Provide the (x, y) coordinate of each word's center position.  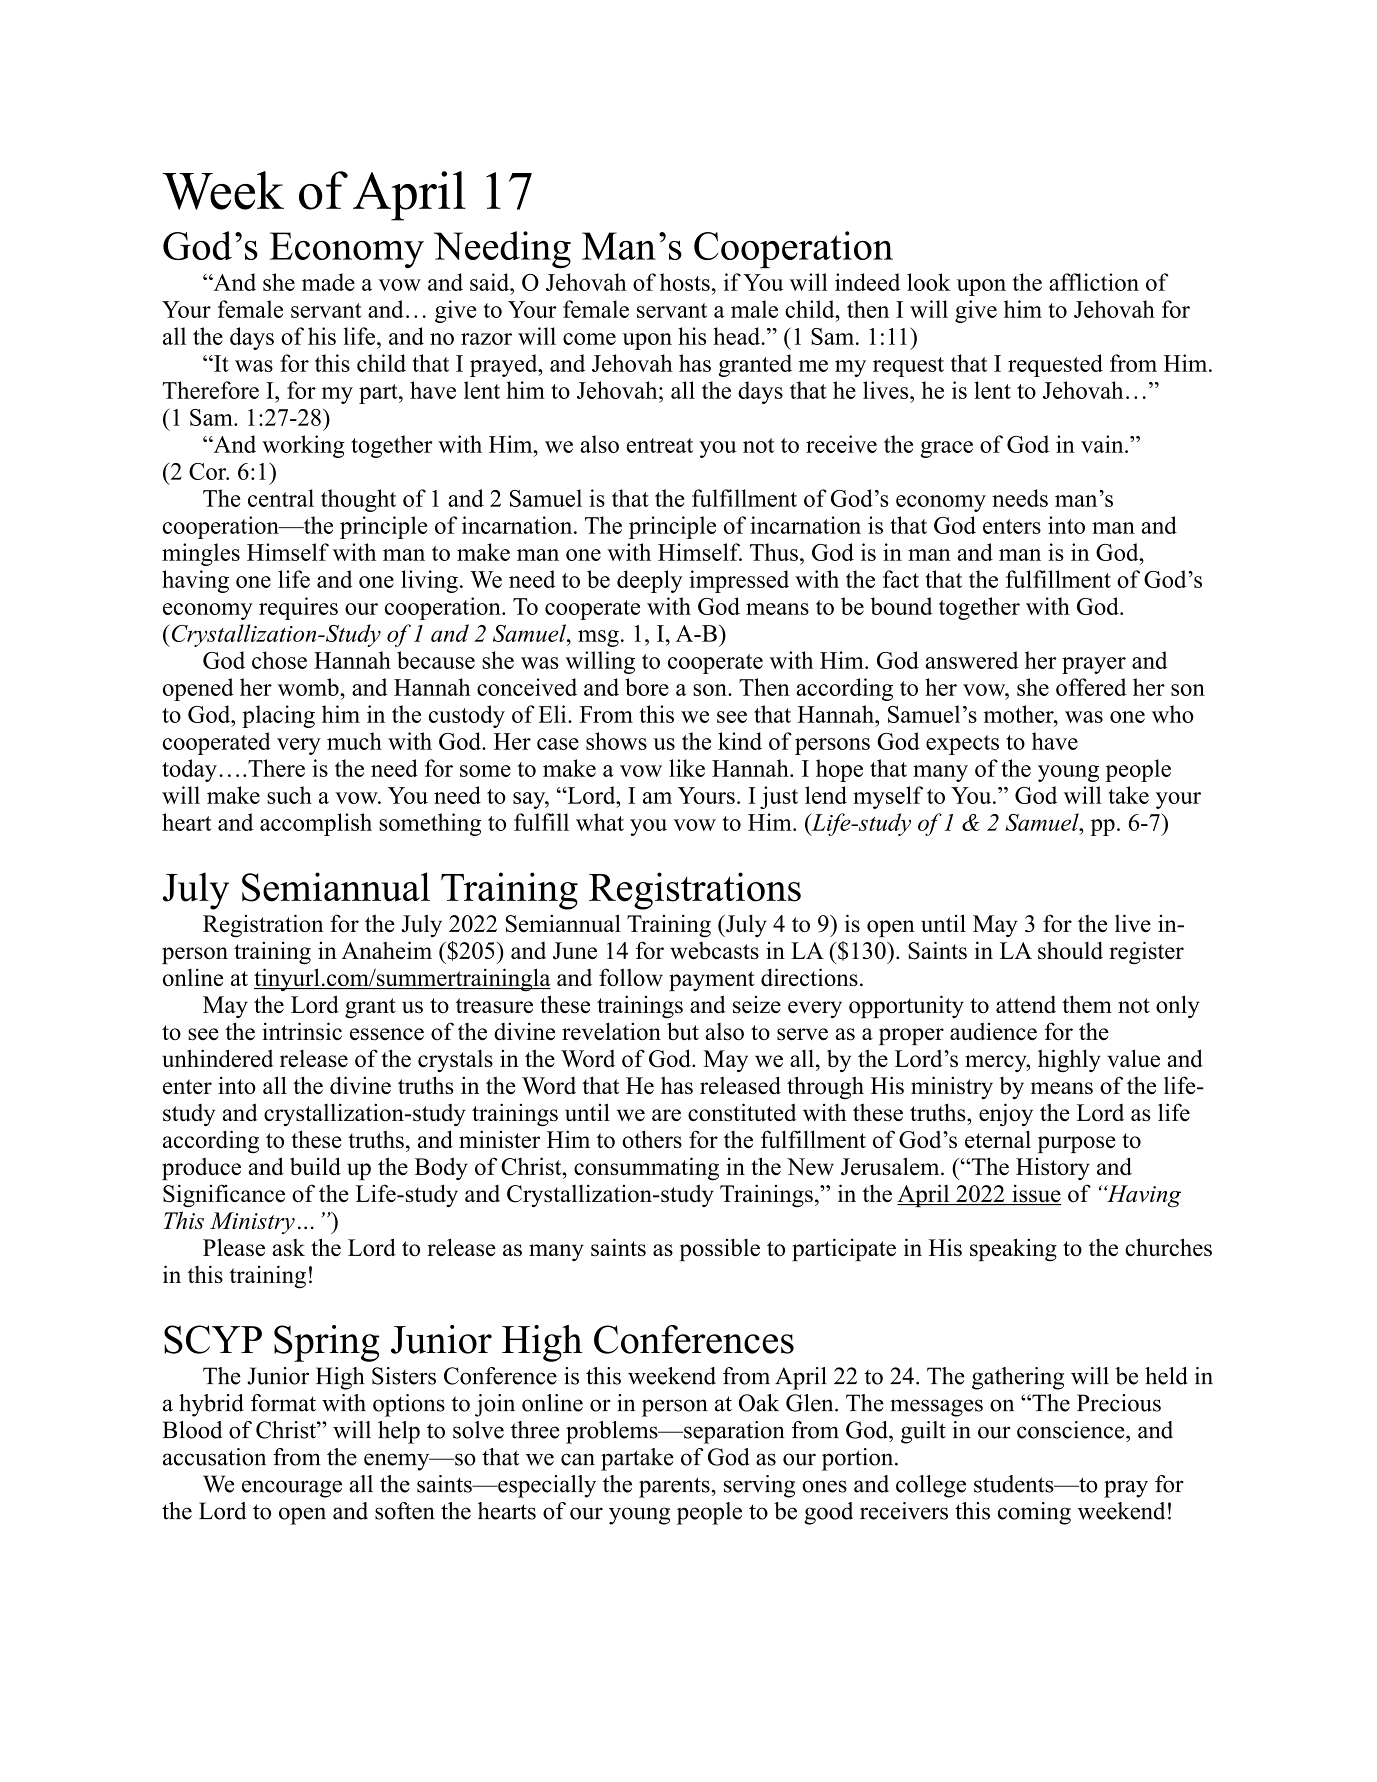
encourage (292, 1489)
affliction (1094, 282)
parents (675, 1487)
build (315, 1166)
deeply (650, 581)
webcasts (714, 950)
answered (971, 660)
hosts (685, 282)
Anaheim (386, 950)
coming (1034, 1513)
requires (298, 608)
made (328, 282)
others (652, 1139)
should (1070, 950)
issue (1035, 1194)
